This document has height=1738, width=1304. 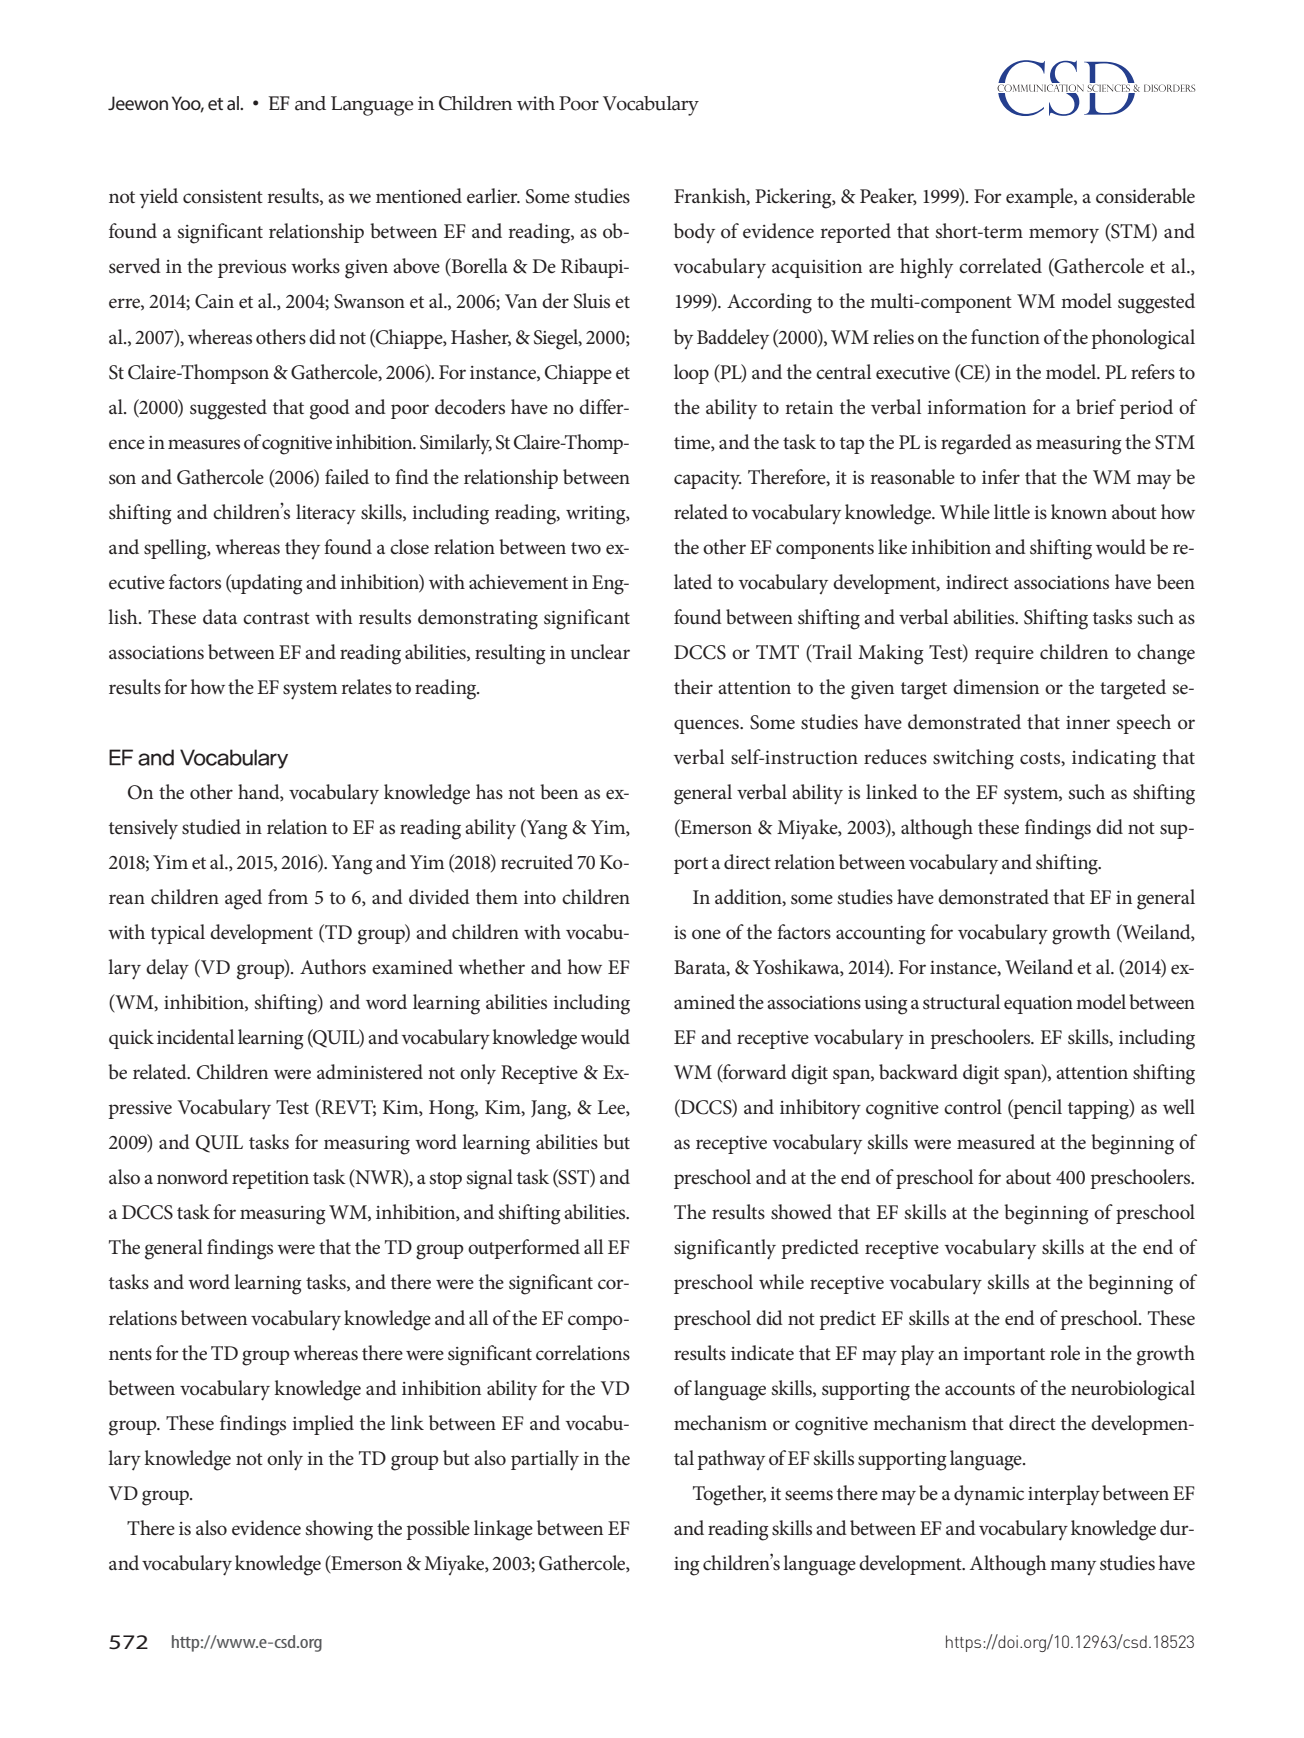 What do you see at coordinates (1038, 1005) in the document?
I see `equation` at bounding box center [1038, 1005].
